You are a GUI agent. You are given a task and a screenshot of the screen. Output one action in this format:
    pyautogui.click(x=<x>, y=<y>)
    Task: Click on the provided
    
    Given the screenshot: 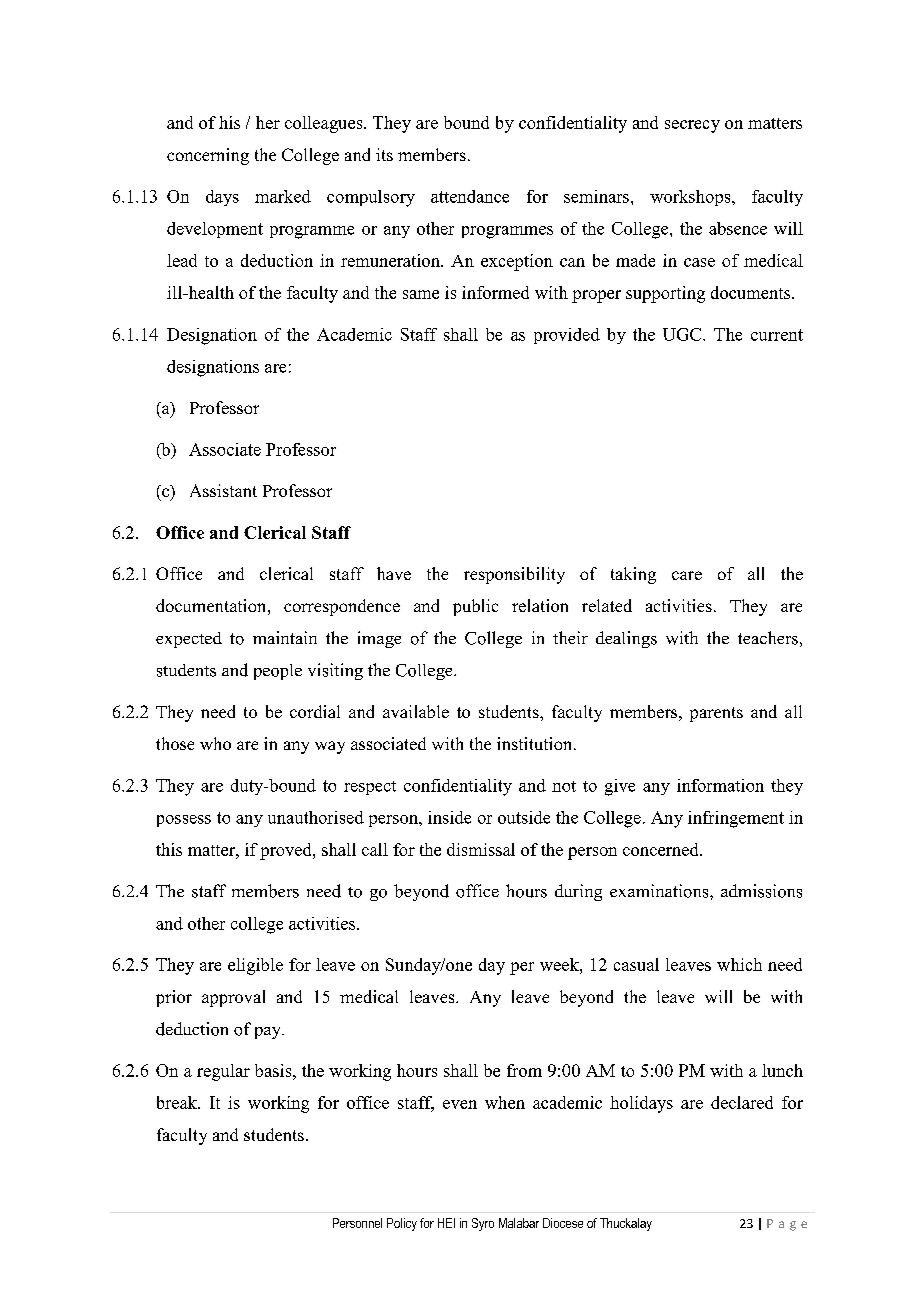 What is the action you would take?
    pyautogui.click(x=567, y=336)
